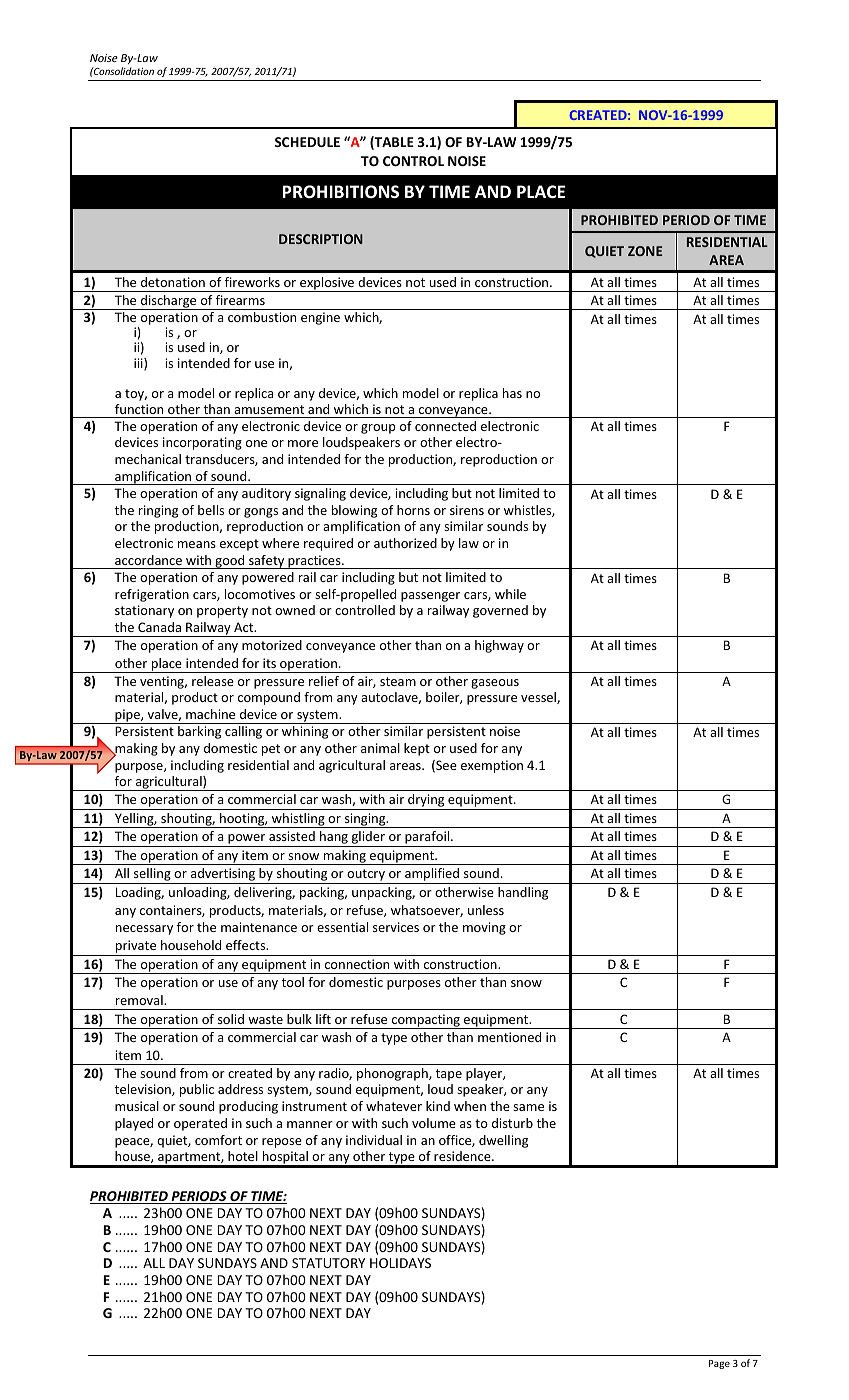  Describe the element at coordinates (400, 1263) in the document. I see `HOLIDAYS` at that location.
